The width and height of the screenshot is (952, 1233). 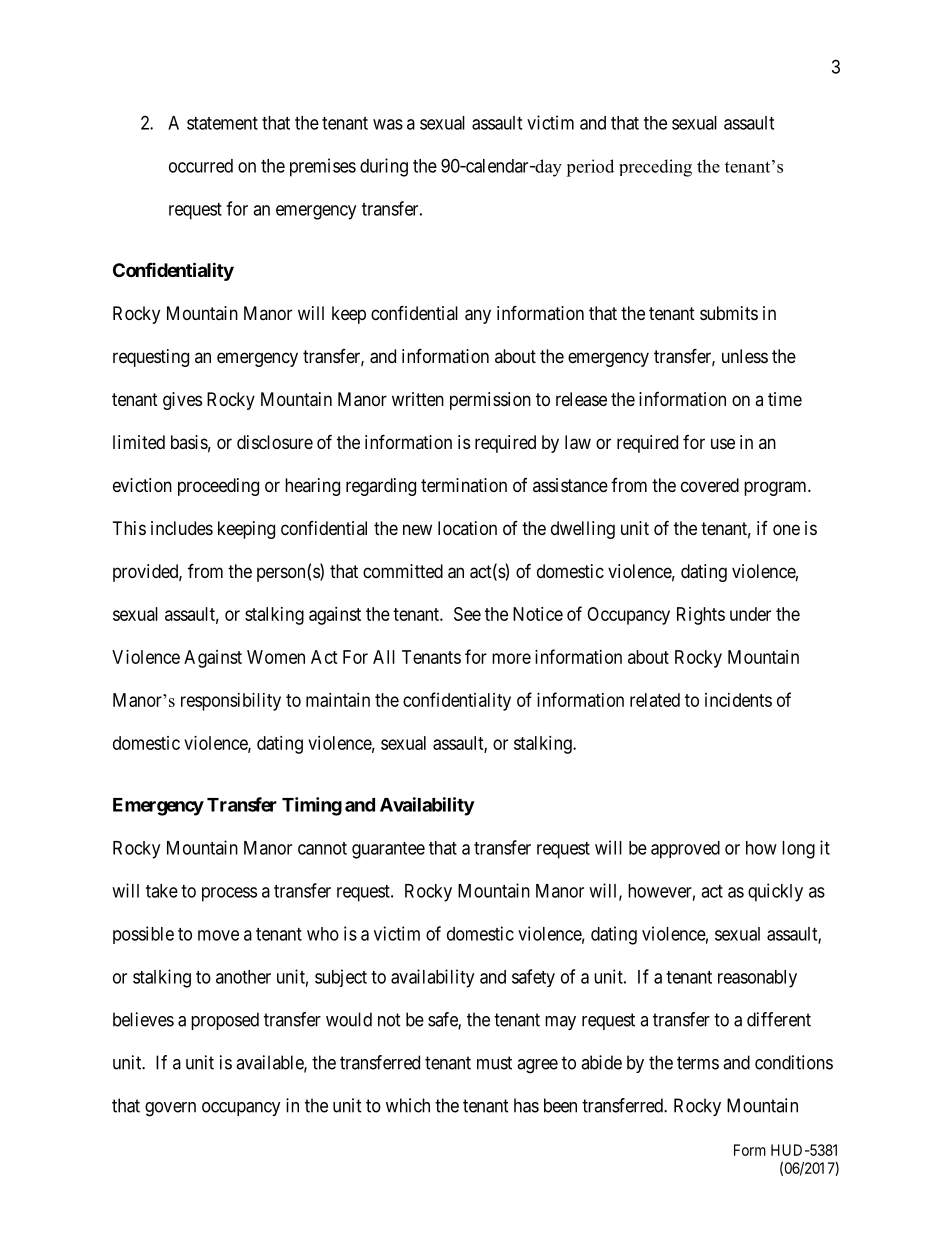 I want to click on during, so click(x=384, y=167).
